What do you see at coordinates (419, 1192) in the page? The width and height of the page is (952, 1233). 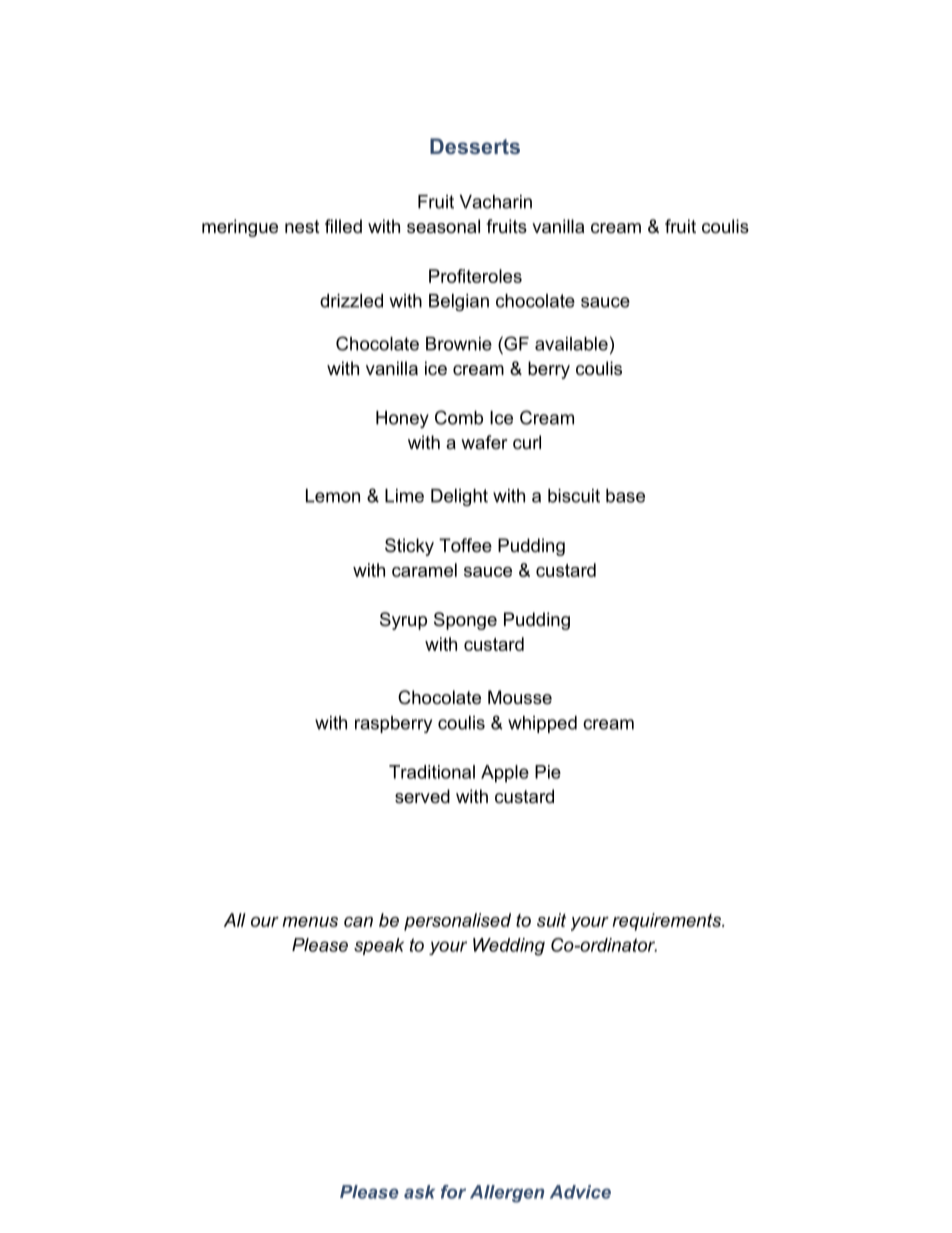 I see `ask` at bounding box center [419, 1192].
